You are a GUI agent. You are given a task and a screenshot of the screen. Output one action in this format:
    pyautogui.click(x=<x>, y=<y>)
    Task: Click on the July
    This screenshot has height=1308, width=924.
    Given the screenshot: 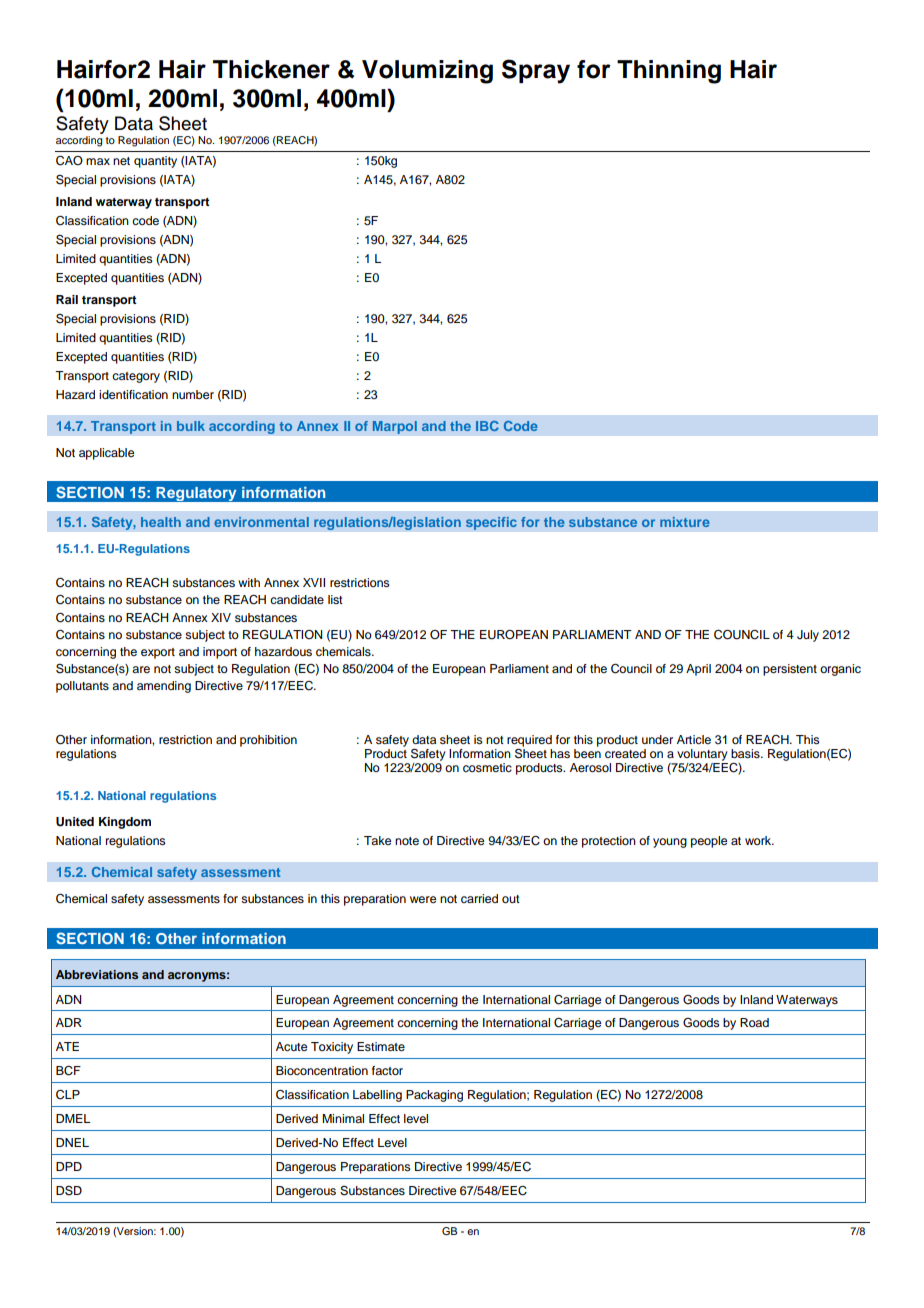 What is the action you would take?
    pyautogui.click(x=808, y=636)
